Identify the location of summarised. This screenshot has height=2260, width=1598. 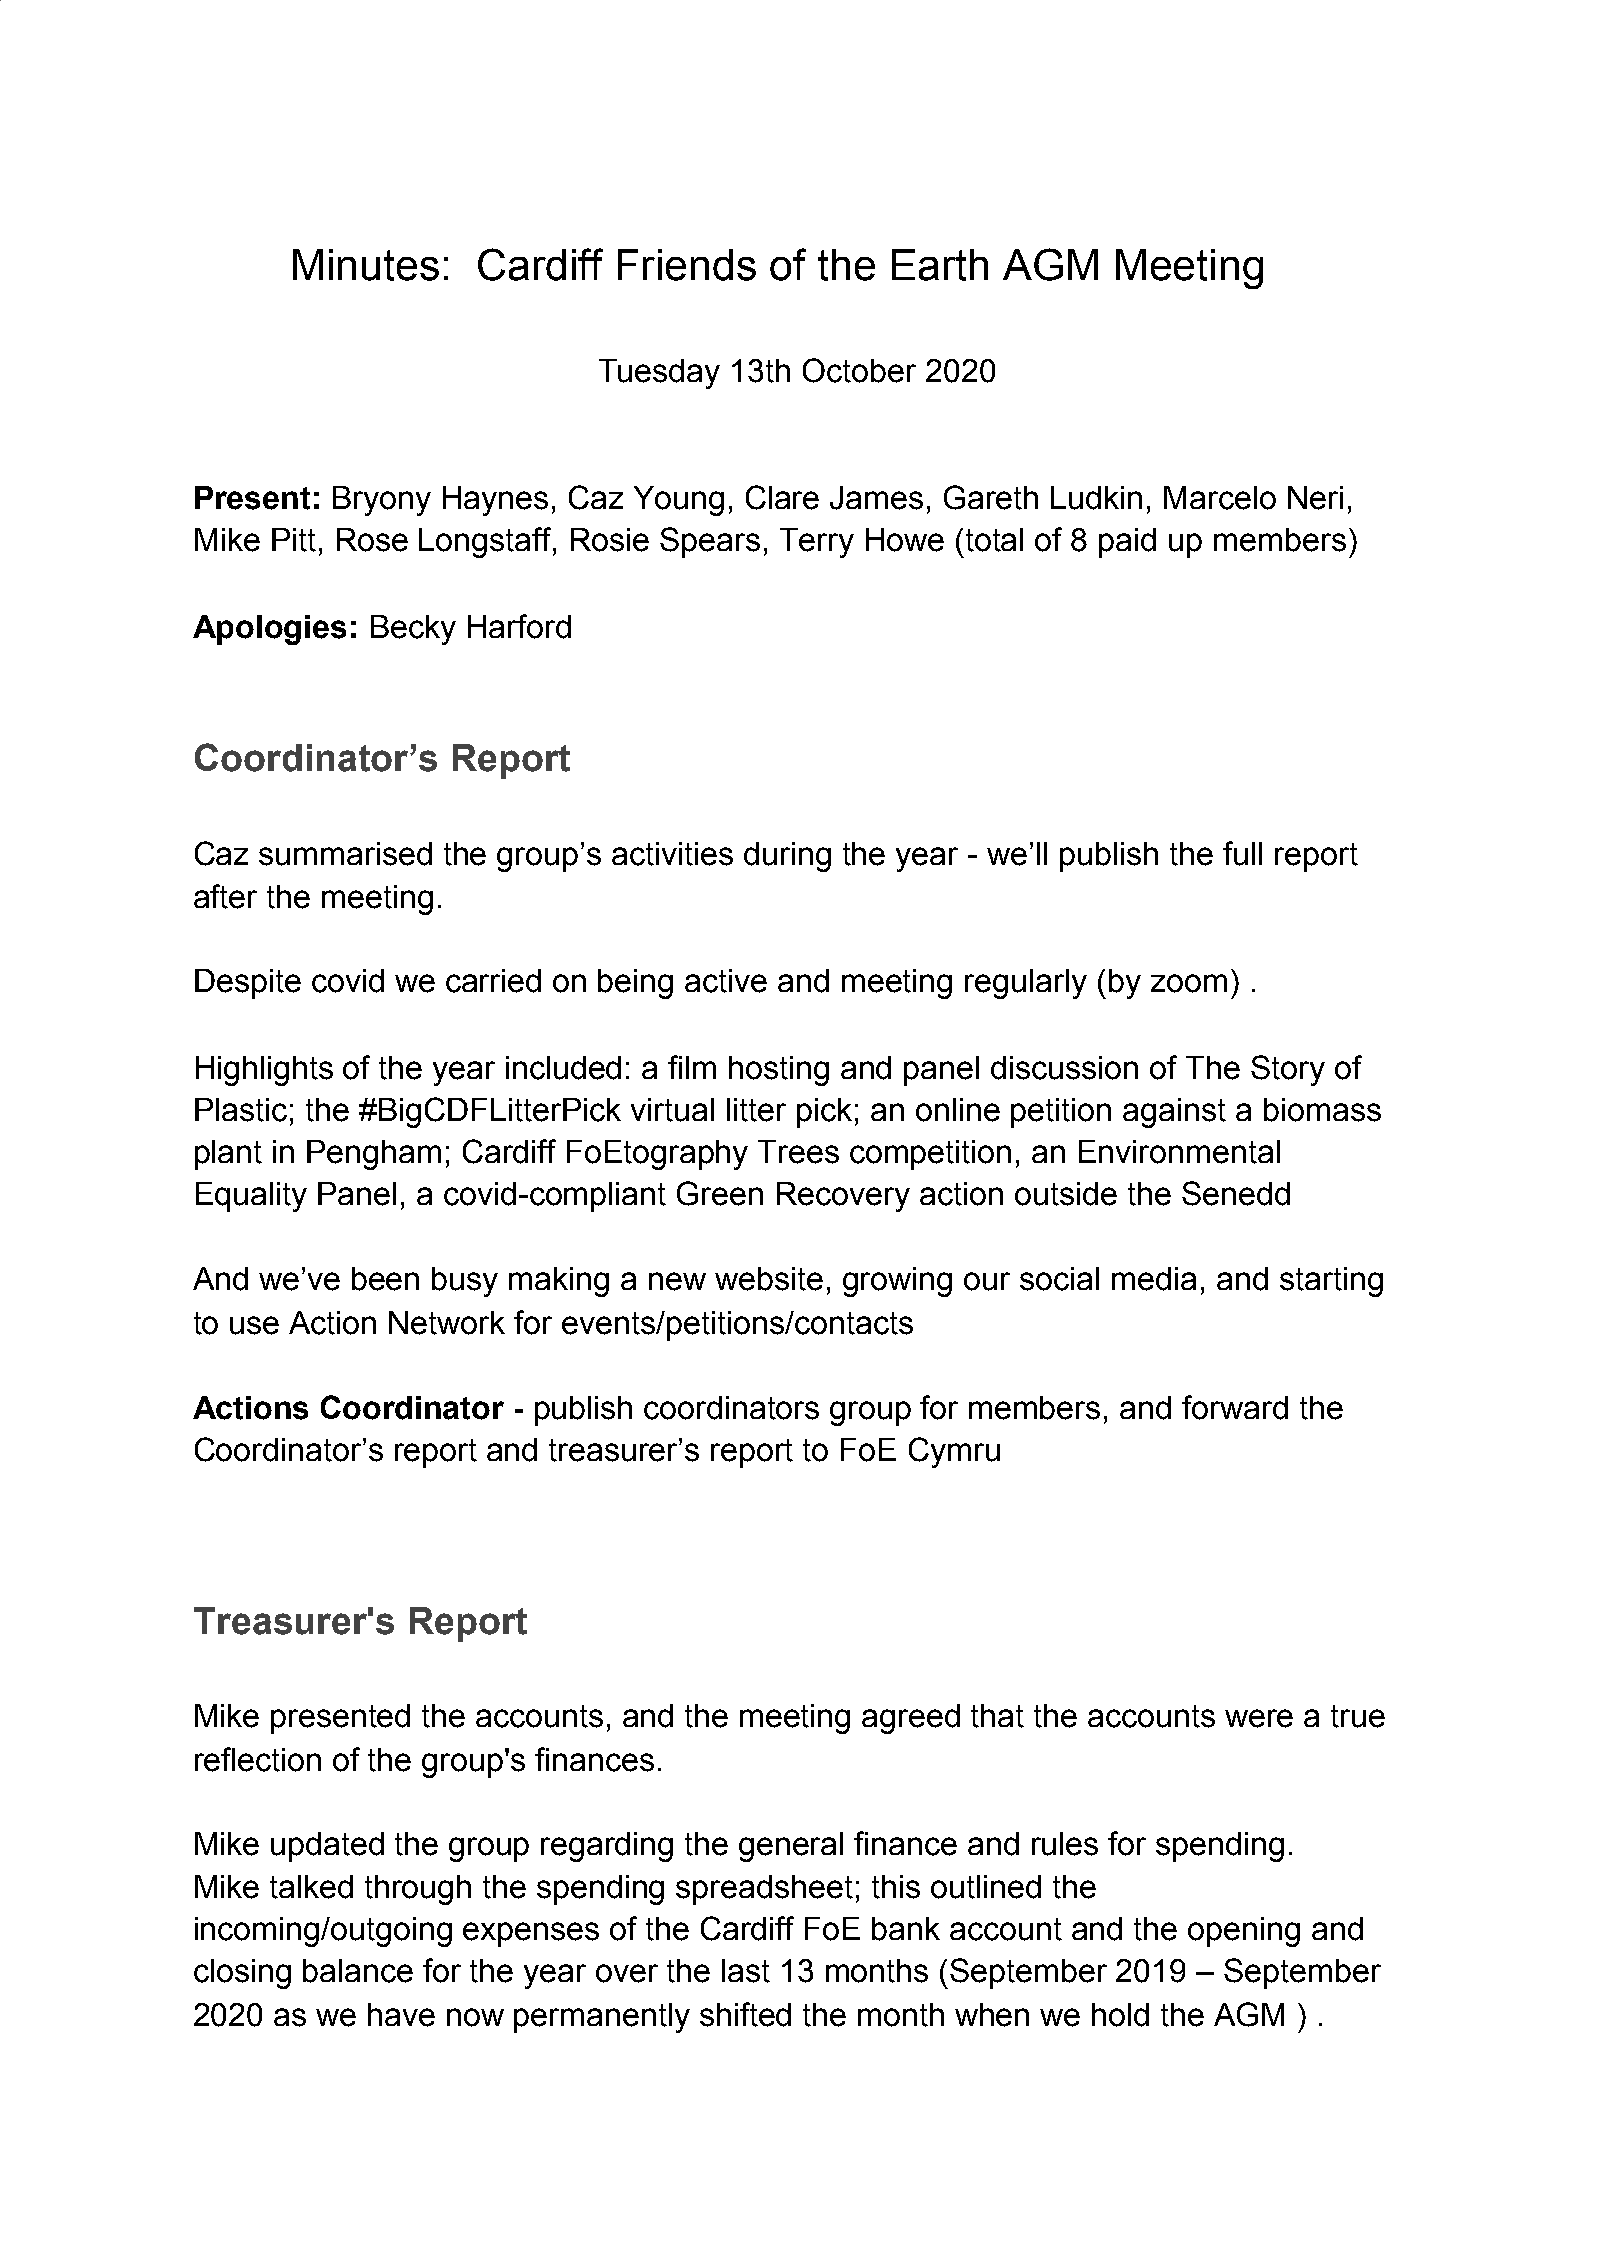
(345, 854).
